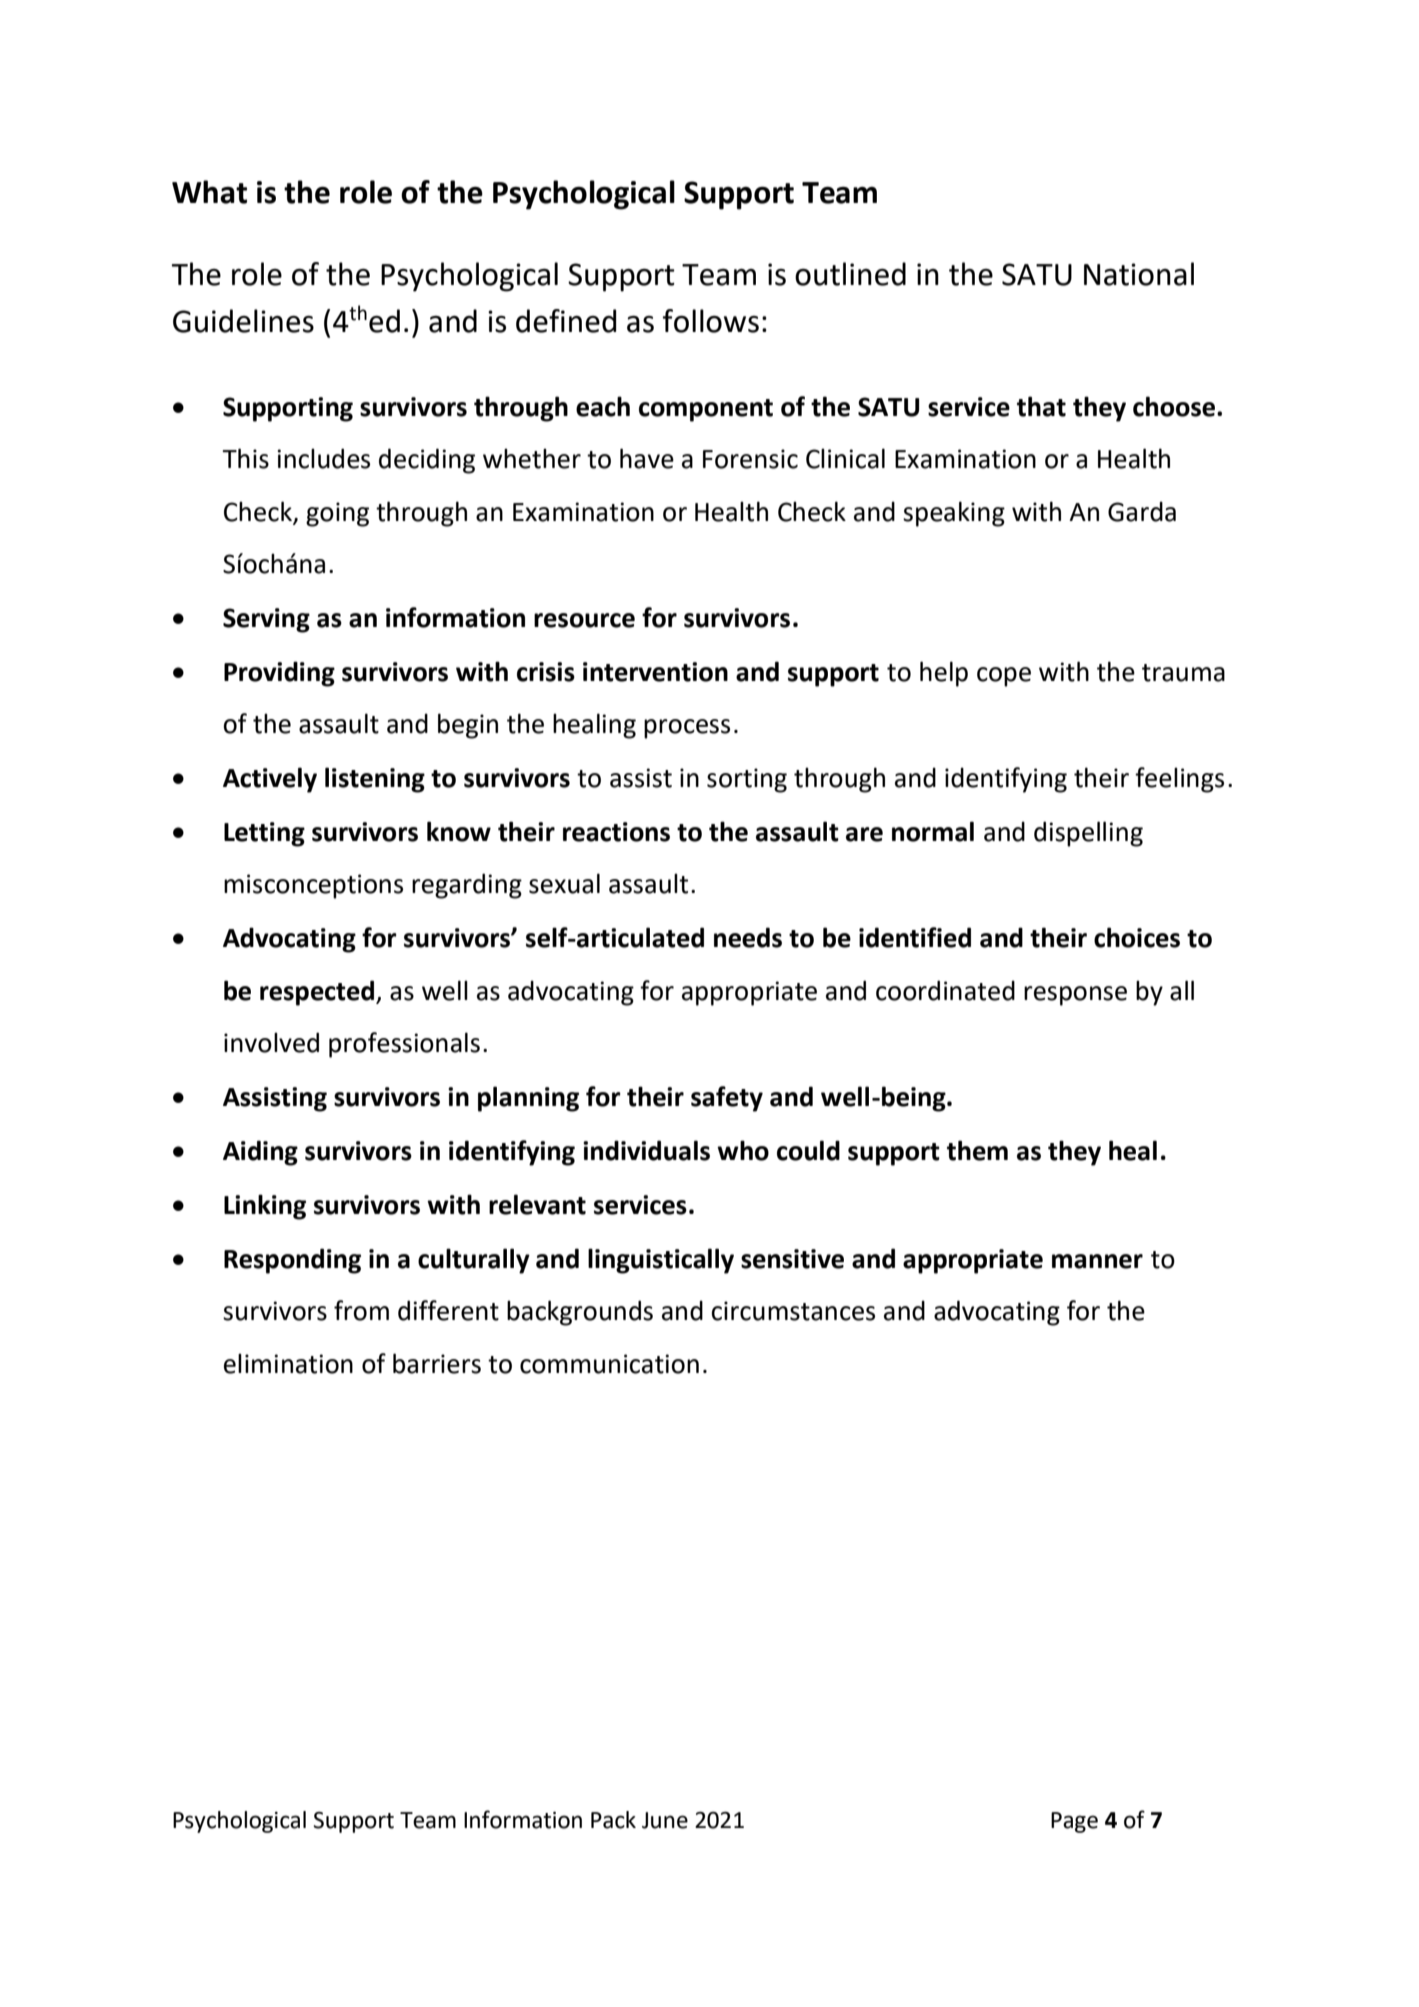 Image resolution: width=1419 pixels, height=2007 pixels. I want to click on Guidelines, so click(243, 321).
